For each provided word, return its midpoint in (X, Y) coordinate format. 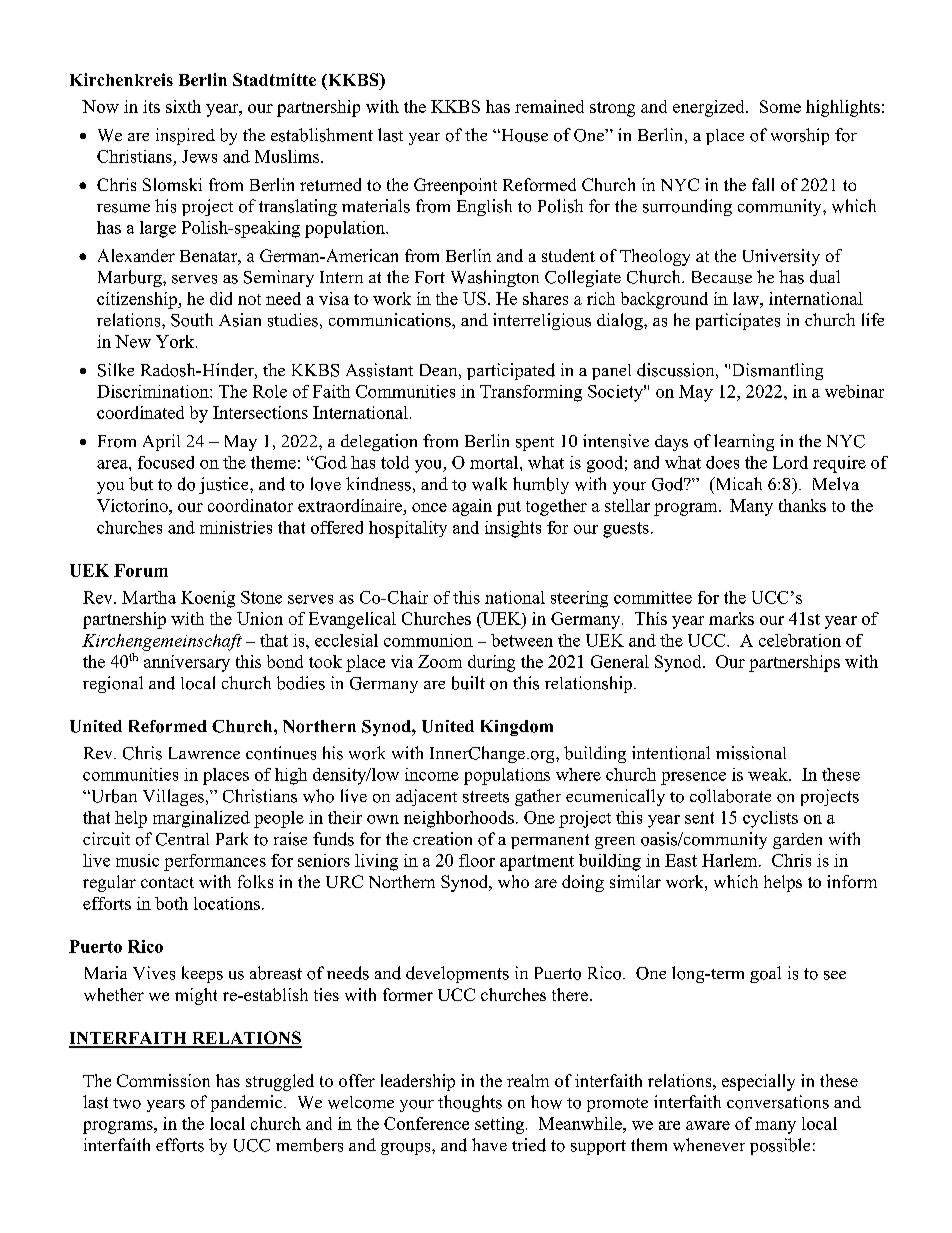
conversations (778, 1102)
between (522, 640)
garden (797, 841)
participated (511, 371)
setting (499, 1125)
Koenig (208, 599)
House (523, 135)
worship (800, 136)
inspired (185, 136)
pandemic (248, 1103)
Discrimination (154, 391)
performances (215, 862)
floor (477, 860)
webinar (854, 391)
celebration (800, 640)
